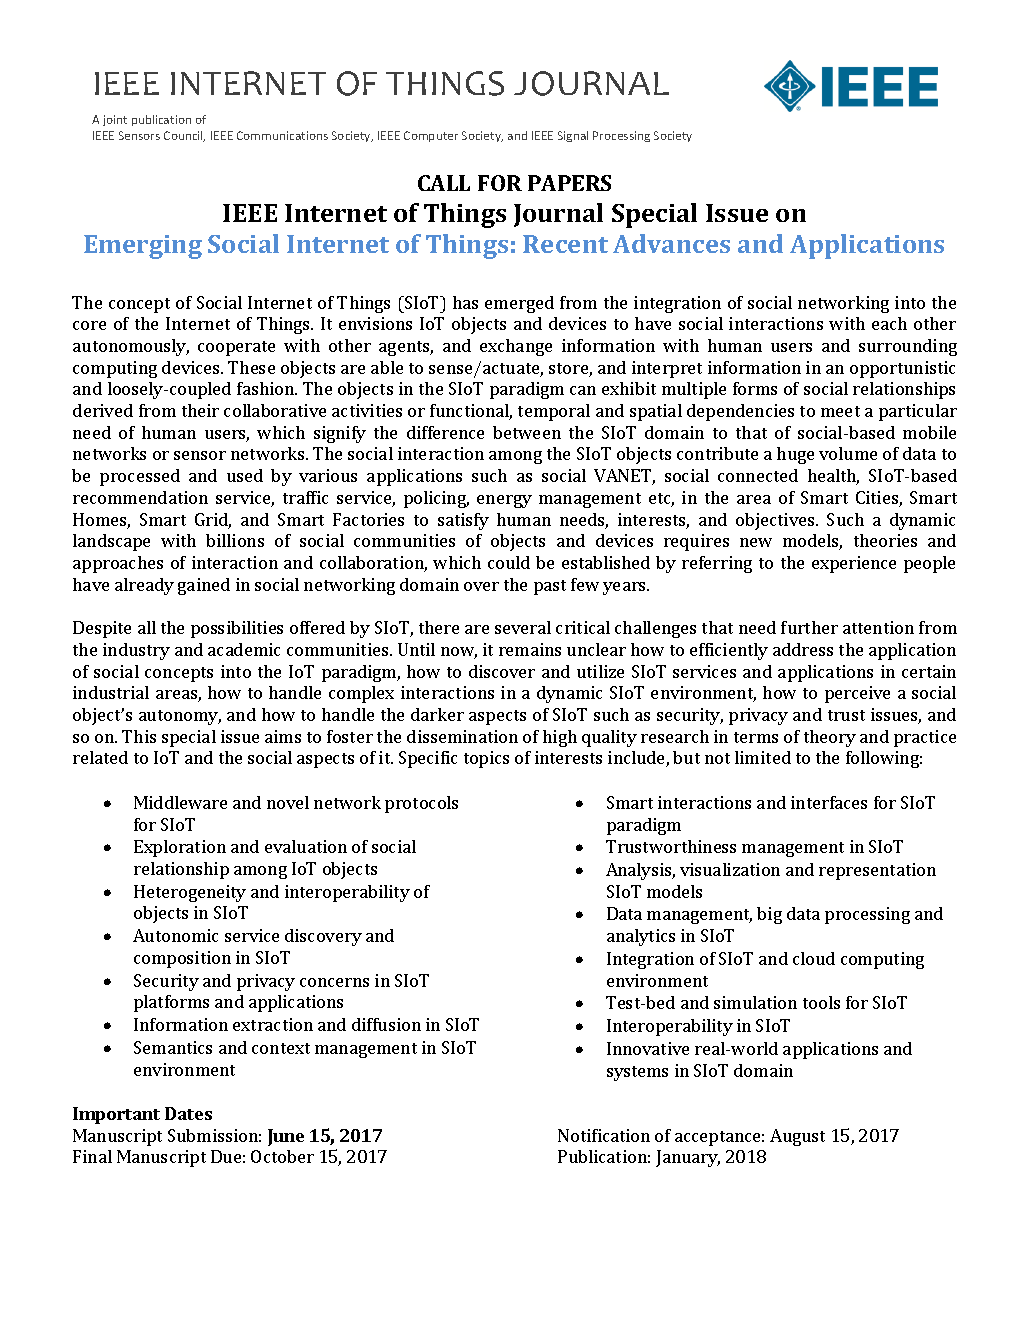 The height and width of the image is (1333, 1030). I want to click on Council, so click(184, 136).
